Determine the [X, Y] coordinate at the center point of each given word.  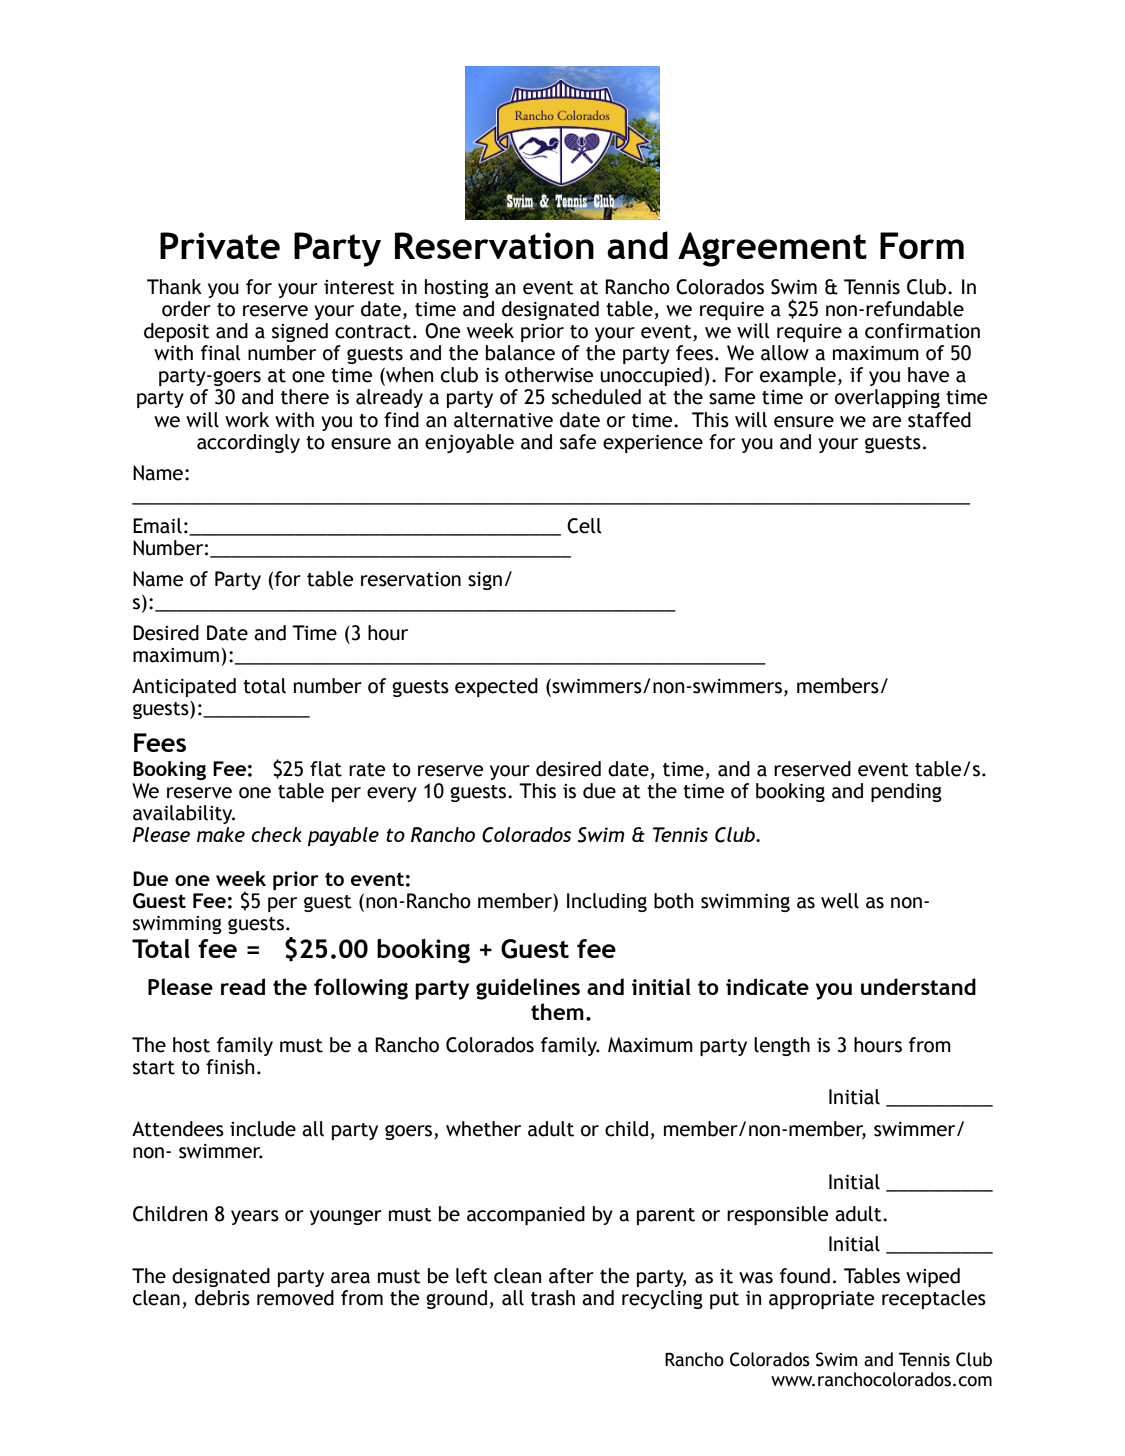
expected [496, 687]
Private [220, 245]
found [805, 1276]
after [571, 1276]
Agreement [772, 249]
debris [222, 1298]
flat [326, 769]
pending [906, 792]
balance [520, 353]
